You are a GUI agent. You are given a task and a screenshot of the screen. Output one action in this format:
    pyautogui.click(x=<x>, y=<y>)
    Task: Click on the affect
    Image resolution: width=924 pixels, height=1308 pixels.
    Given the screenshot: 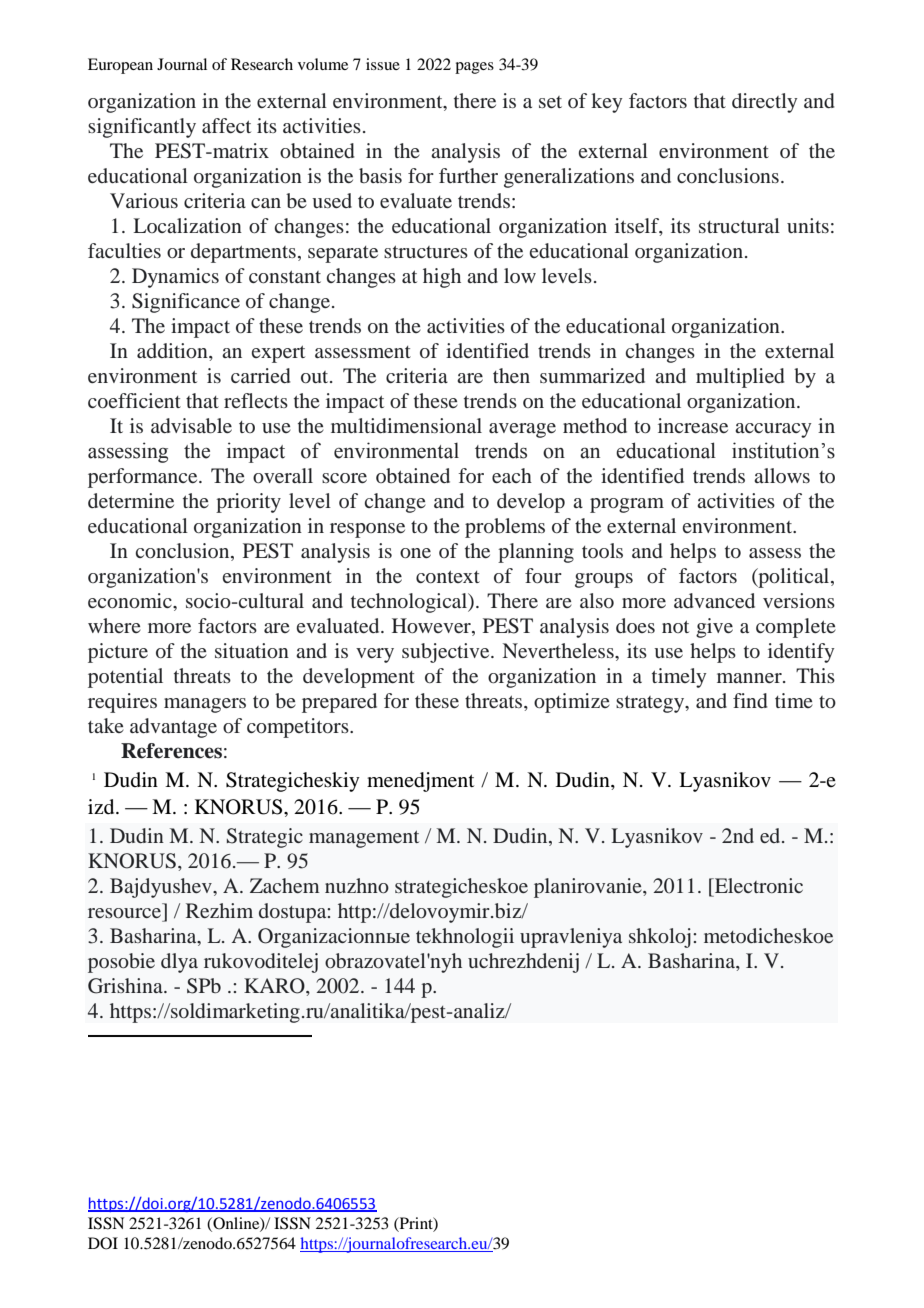 What is the action you would take?
    pyautogui.click(x=226, y=125)
